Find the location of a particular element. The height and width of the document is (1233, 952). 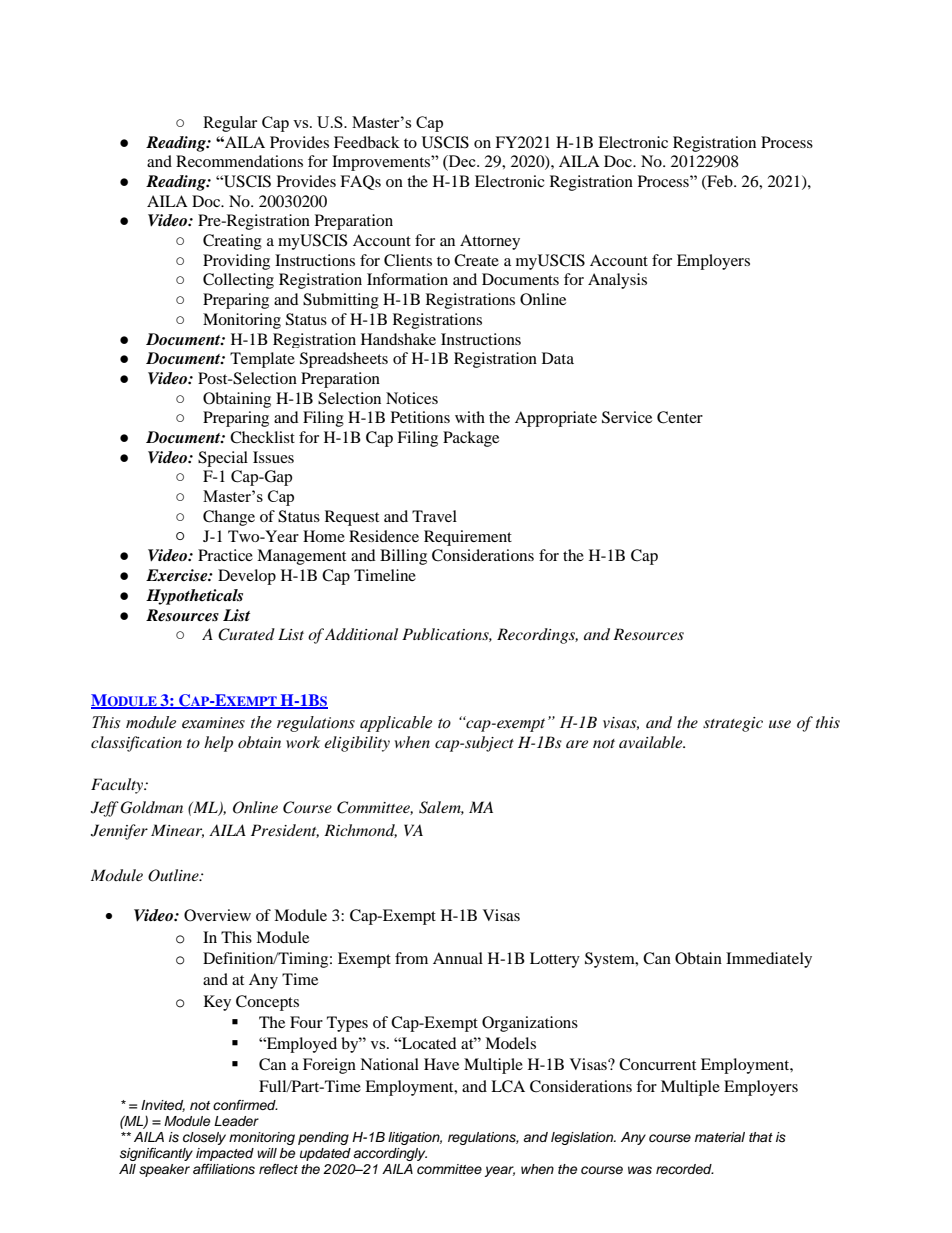

accordingly is located at coordinates (390, 1154).
